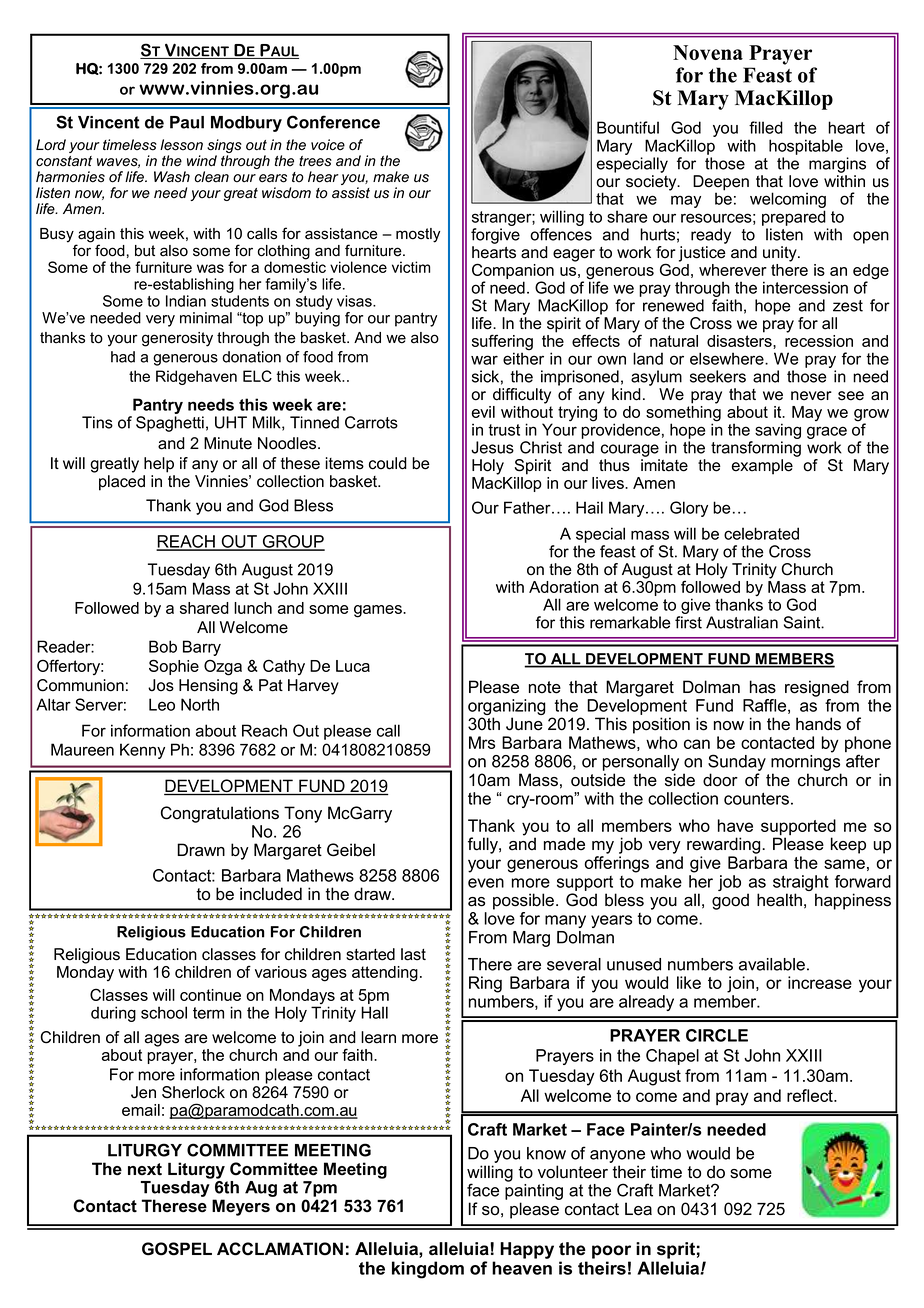  I want to click on hospitable, so click(806, 147).
